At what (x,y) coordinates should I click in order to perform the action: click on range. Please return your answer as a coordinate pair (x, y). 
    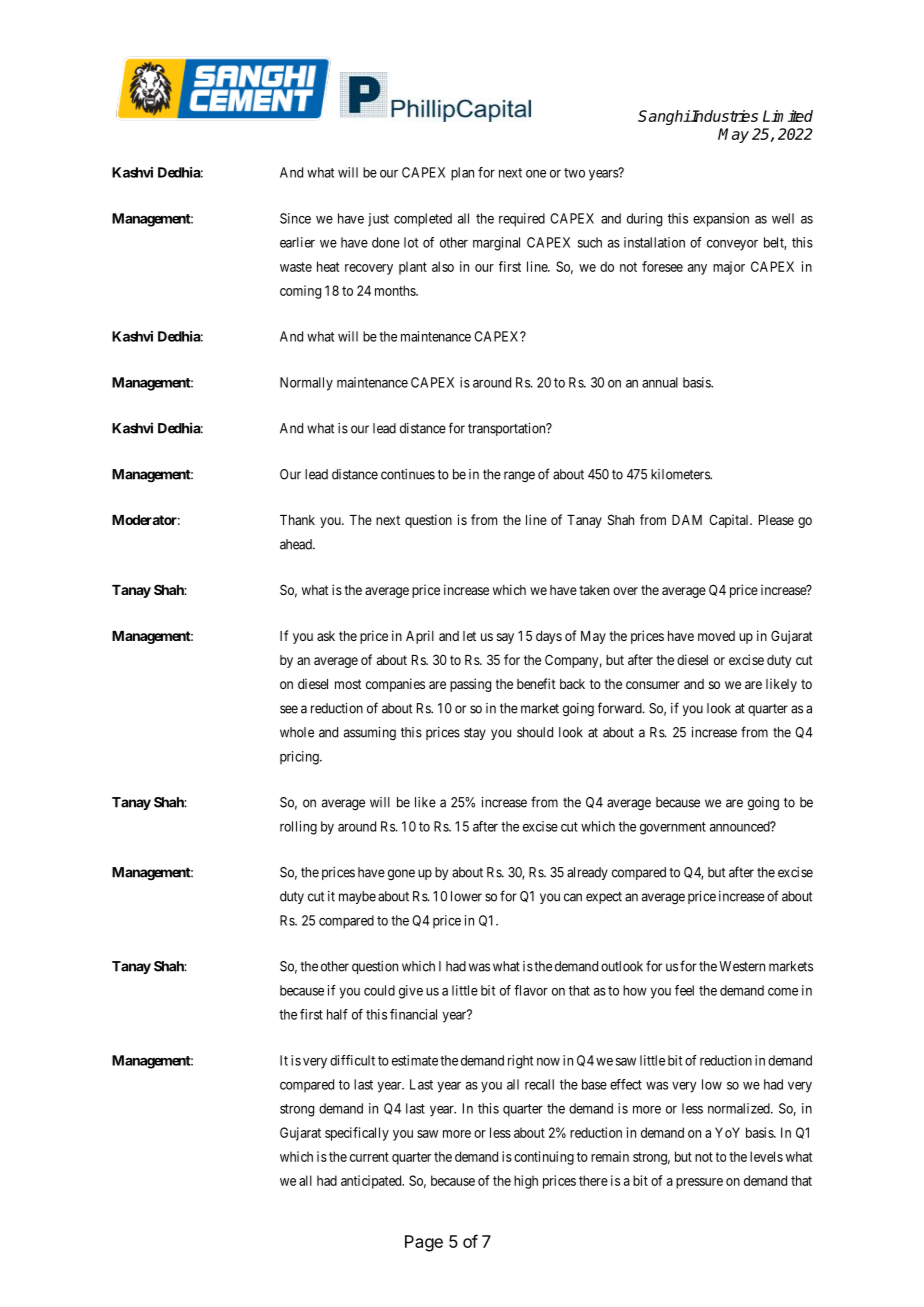
    Looking at the image, I should click on (519, 476).
